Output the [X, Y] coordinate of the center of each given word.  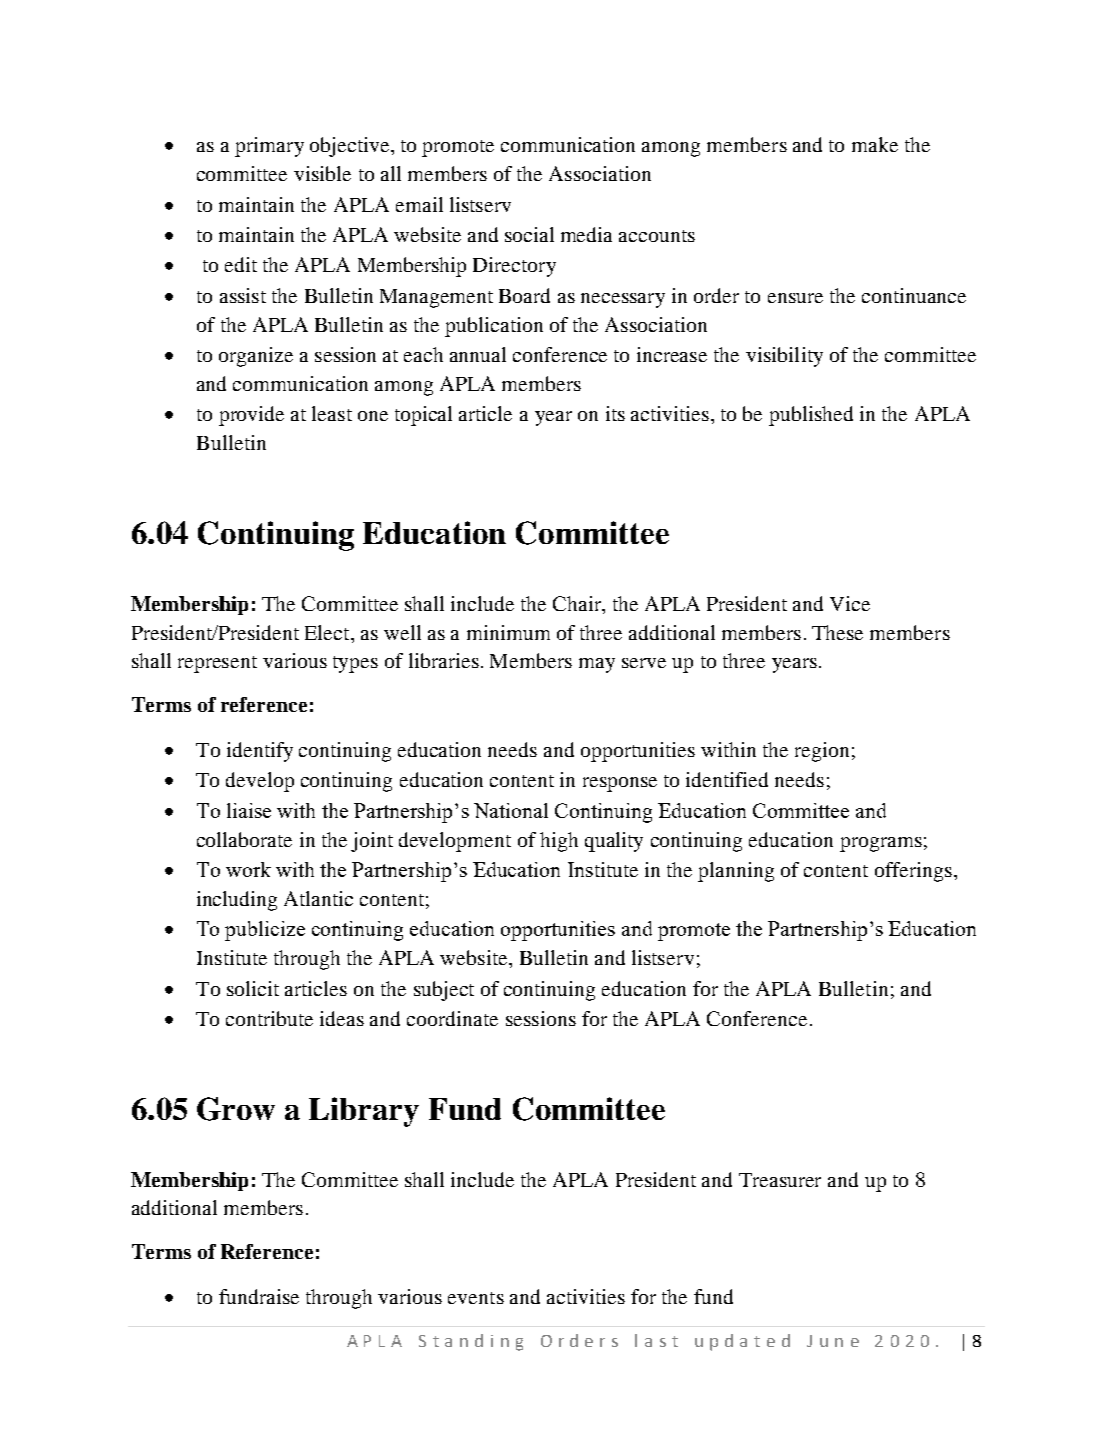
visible [322, 173]
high [559, 842]
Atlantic [318, 898]
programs [881, 844]
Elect [328, 632]
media [586, 234]
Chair [578, 605]
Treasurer [780, 1180]
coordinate [452, 1018]
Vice [850, 603]
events [476, 1298]
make [875, 144]
